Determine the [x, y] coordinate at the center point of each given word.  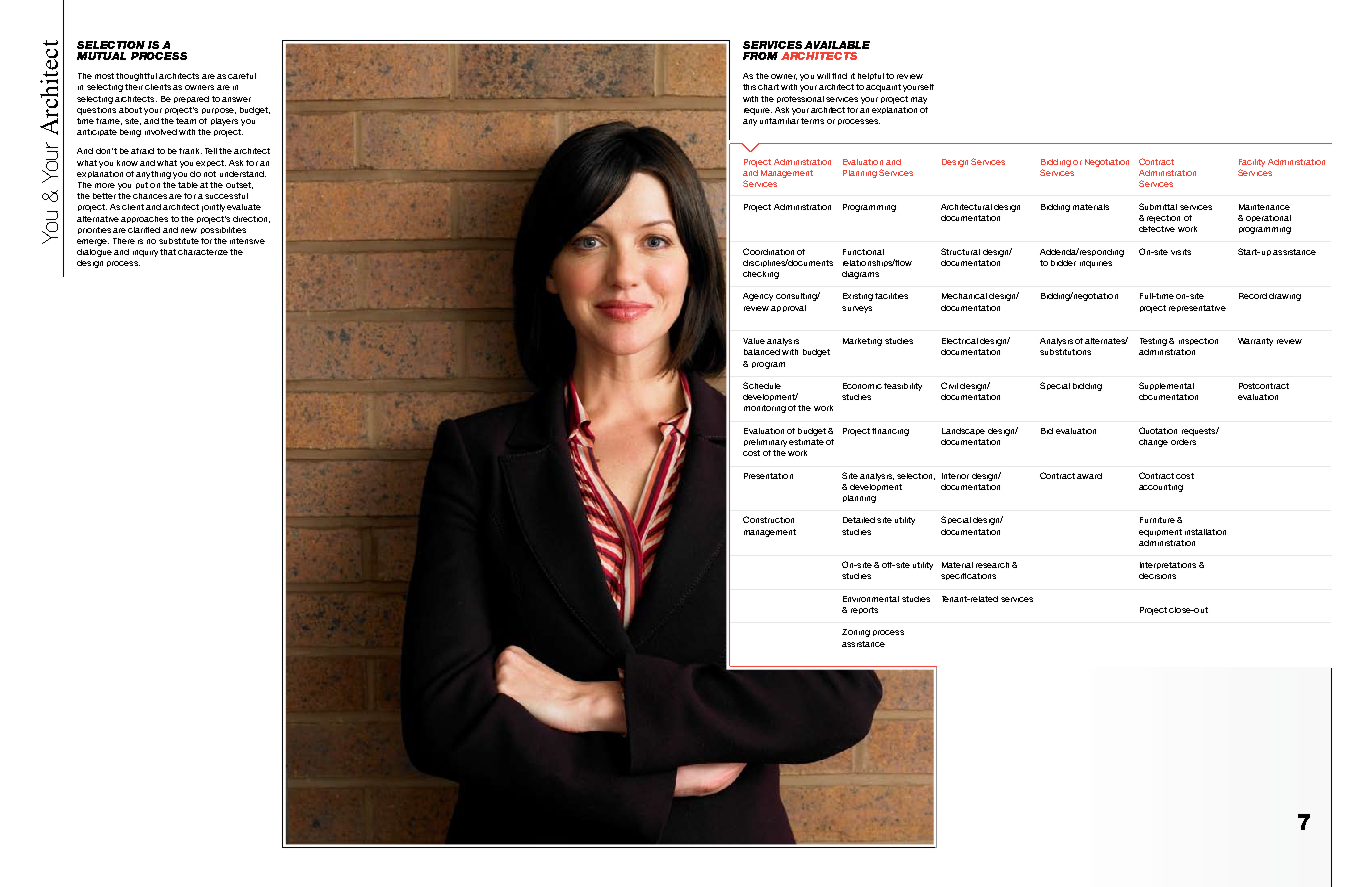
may [919, 100]
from [760, 56]
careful [242, 76]
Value [754, 341]
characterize [203, 252]
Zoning [856, 633]
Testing [1153, 342]
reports [864, 610]
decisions [1157, 576]
